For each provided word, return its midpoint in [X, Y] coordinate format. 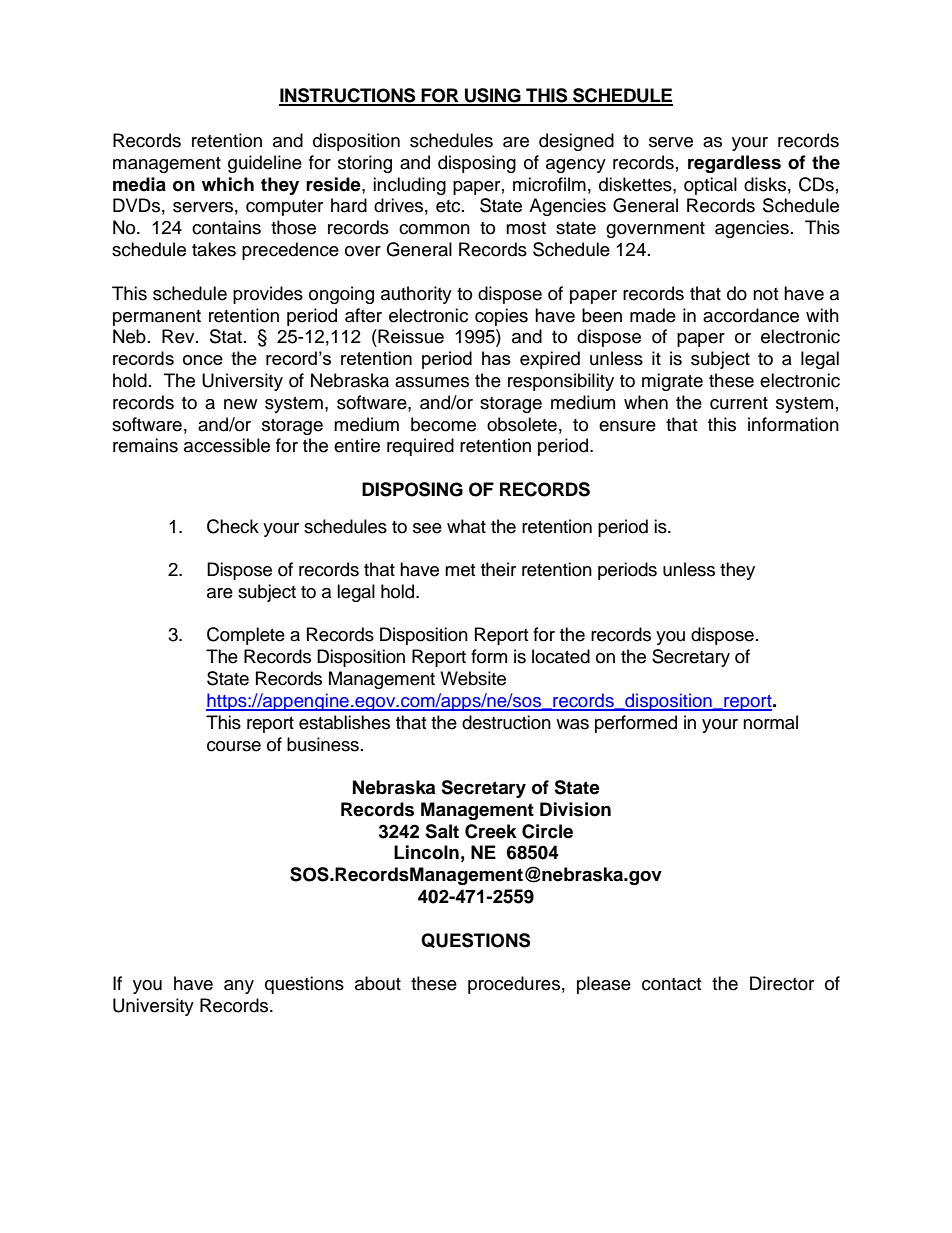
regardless [734, 164]
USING [493, 96]
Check [233, 526]
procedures [514, 985]
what [466, 526]
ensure [627, 426]
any [239, 987]
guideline [265, 164]
